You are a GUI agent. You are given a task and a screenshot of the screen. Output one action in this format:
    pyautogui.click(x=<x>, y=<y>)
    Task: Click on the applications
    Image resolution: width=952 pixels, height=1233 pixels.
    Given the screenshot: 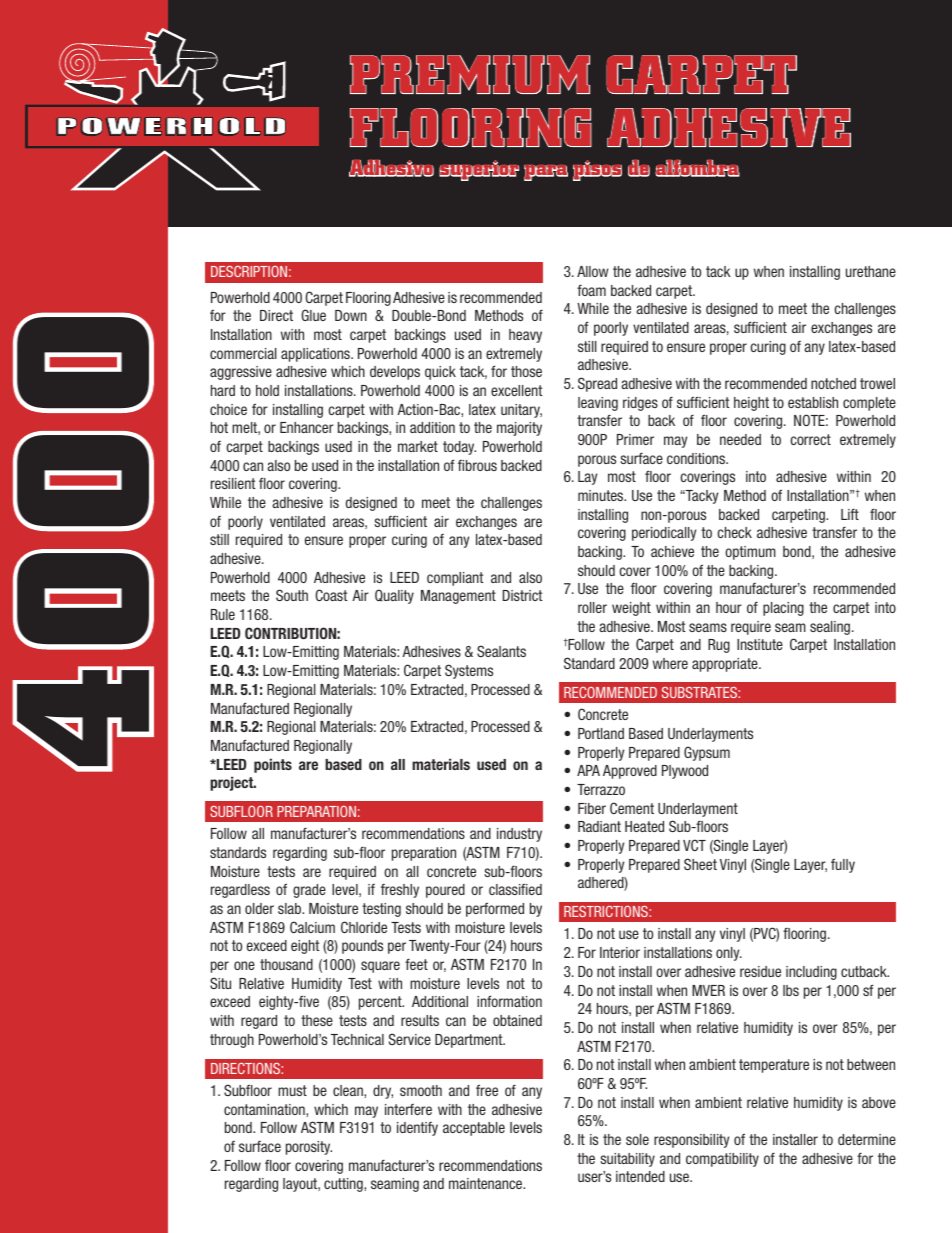 What is the action you would take?
    pyautogui.click(x=316, y=355)
